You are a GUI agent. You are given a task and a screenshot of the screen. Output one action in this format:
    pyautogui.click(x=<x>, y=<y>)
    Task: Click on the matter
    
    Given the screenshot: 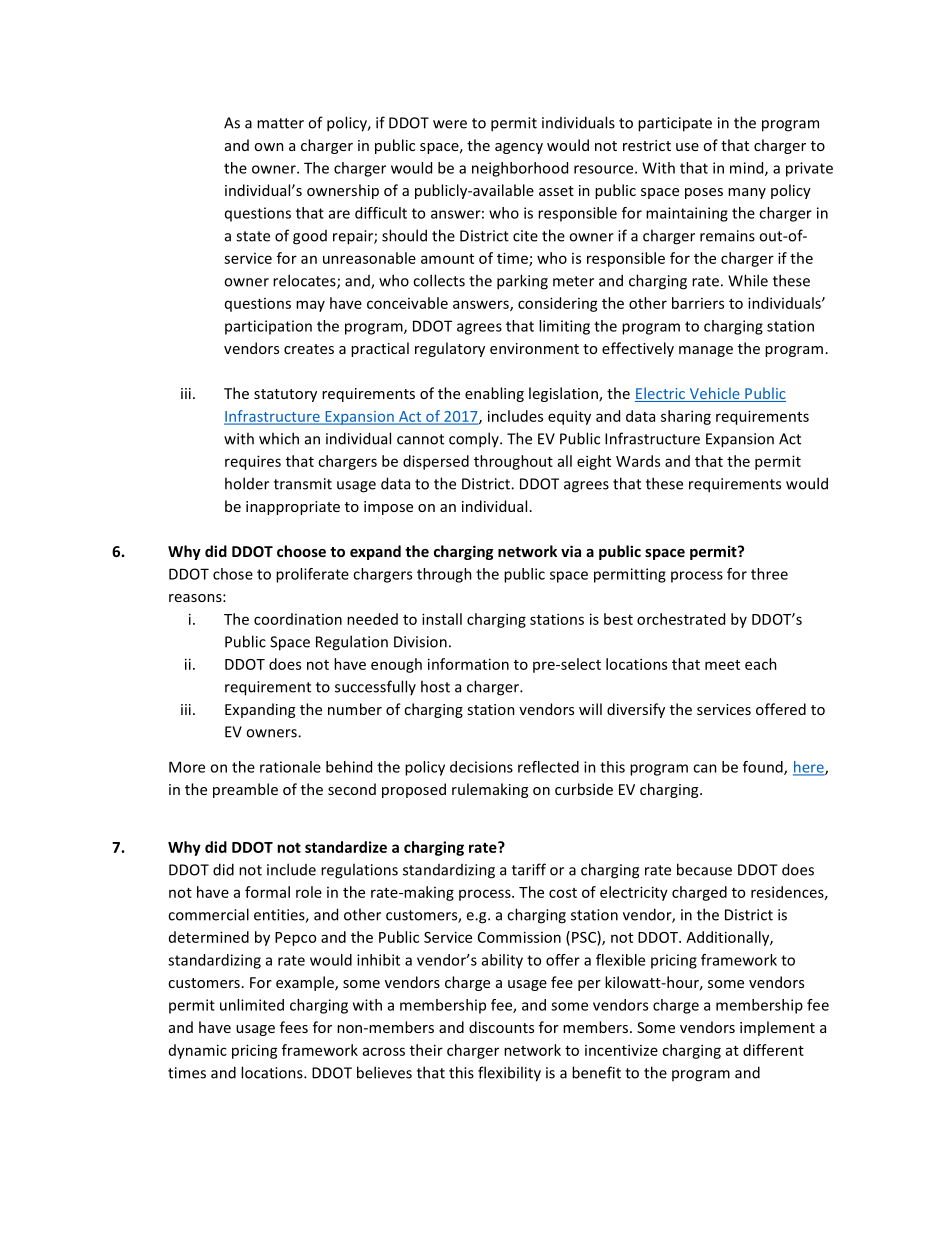 What is the action you would take?
    pyautogui.click(x=280, y=123)
